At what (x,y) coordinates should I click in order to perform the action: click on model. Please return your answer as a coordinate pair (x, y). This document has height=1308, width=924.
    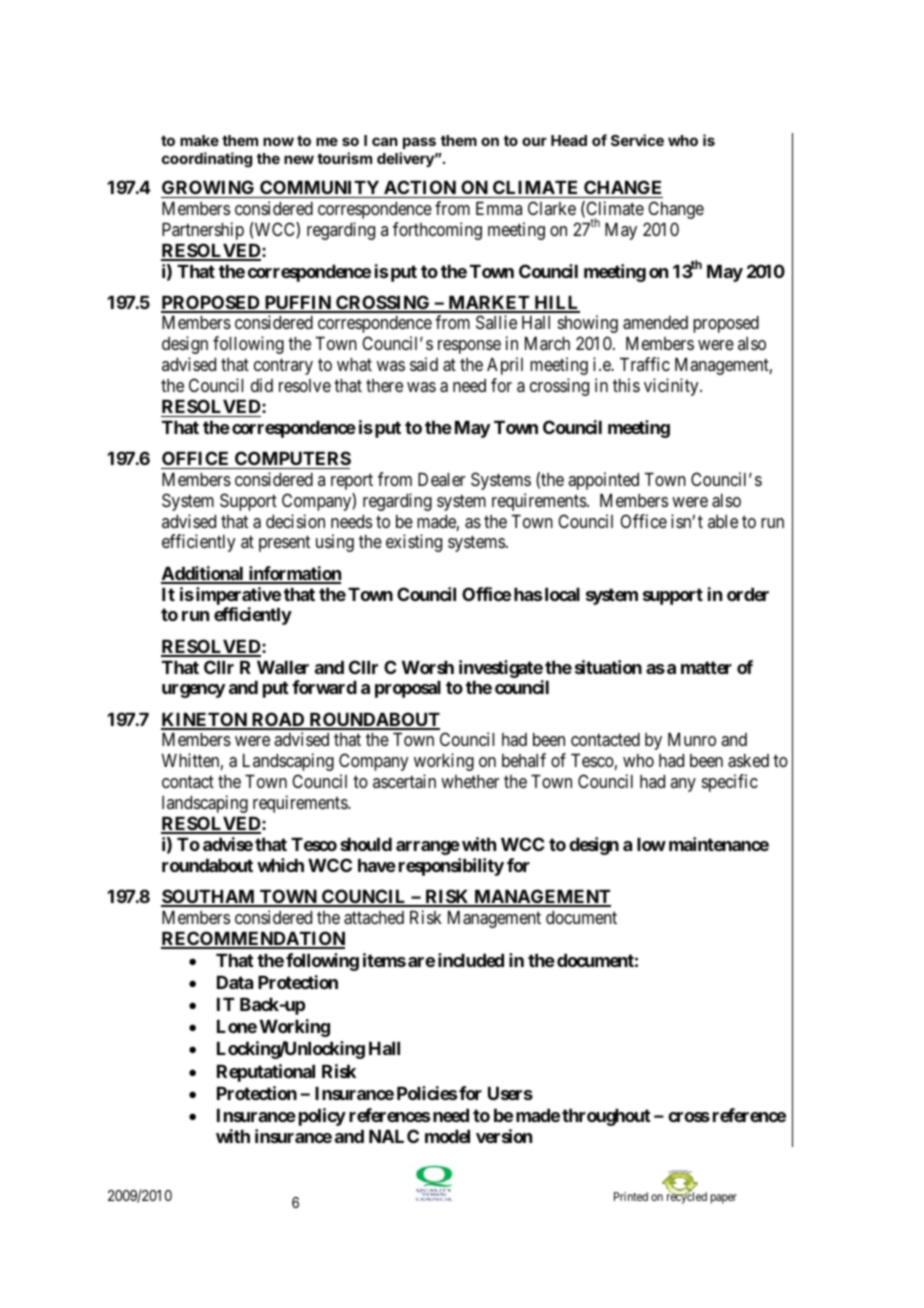
    Looking at the image, I should click on (447, 1136).
